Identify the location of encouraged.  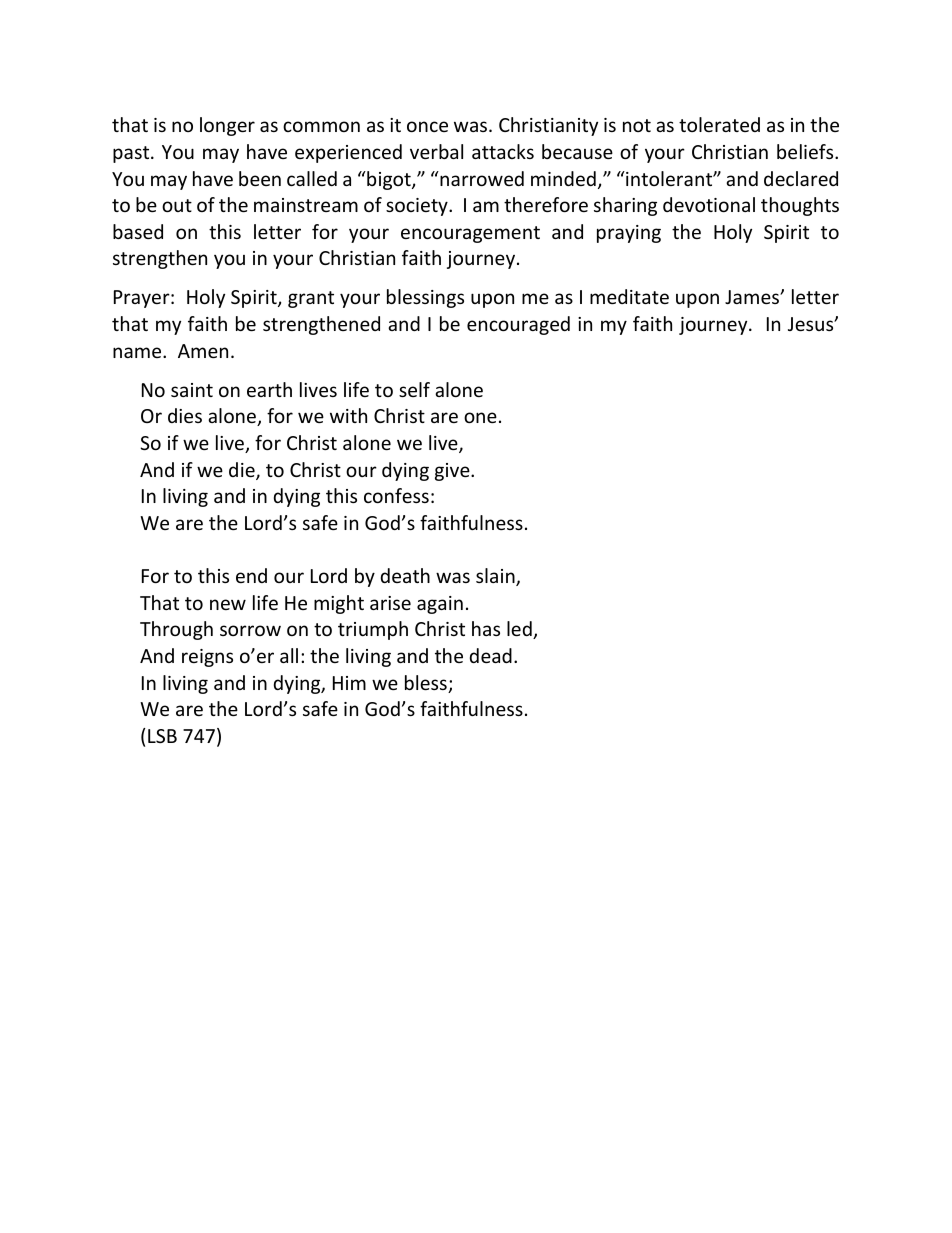
(518, 325).
